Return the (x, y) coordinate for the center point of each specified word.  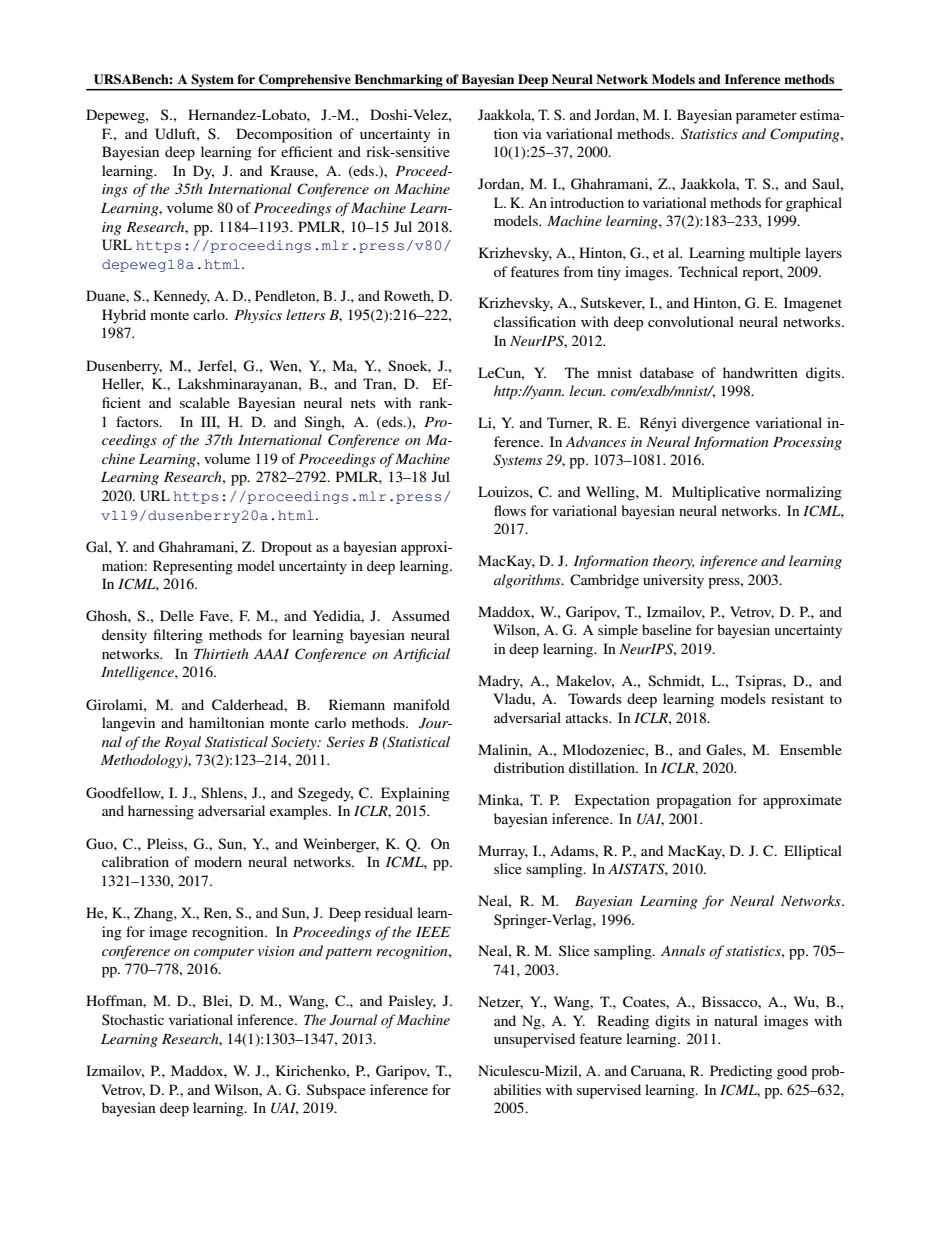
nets (363, 403)
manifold (421, 704)
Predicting (741, 1072)
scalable (205, 402)
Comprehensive (305, 82)
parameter (766, 117)
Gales (725, 750)
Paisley (412, 1002)
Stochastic (133, 1019)
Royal (182, 743)
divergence (716, 424)
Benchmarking (398, 82)
